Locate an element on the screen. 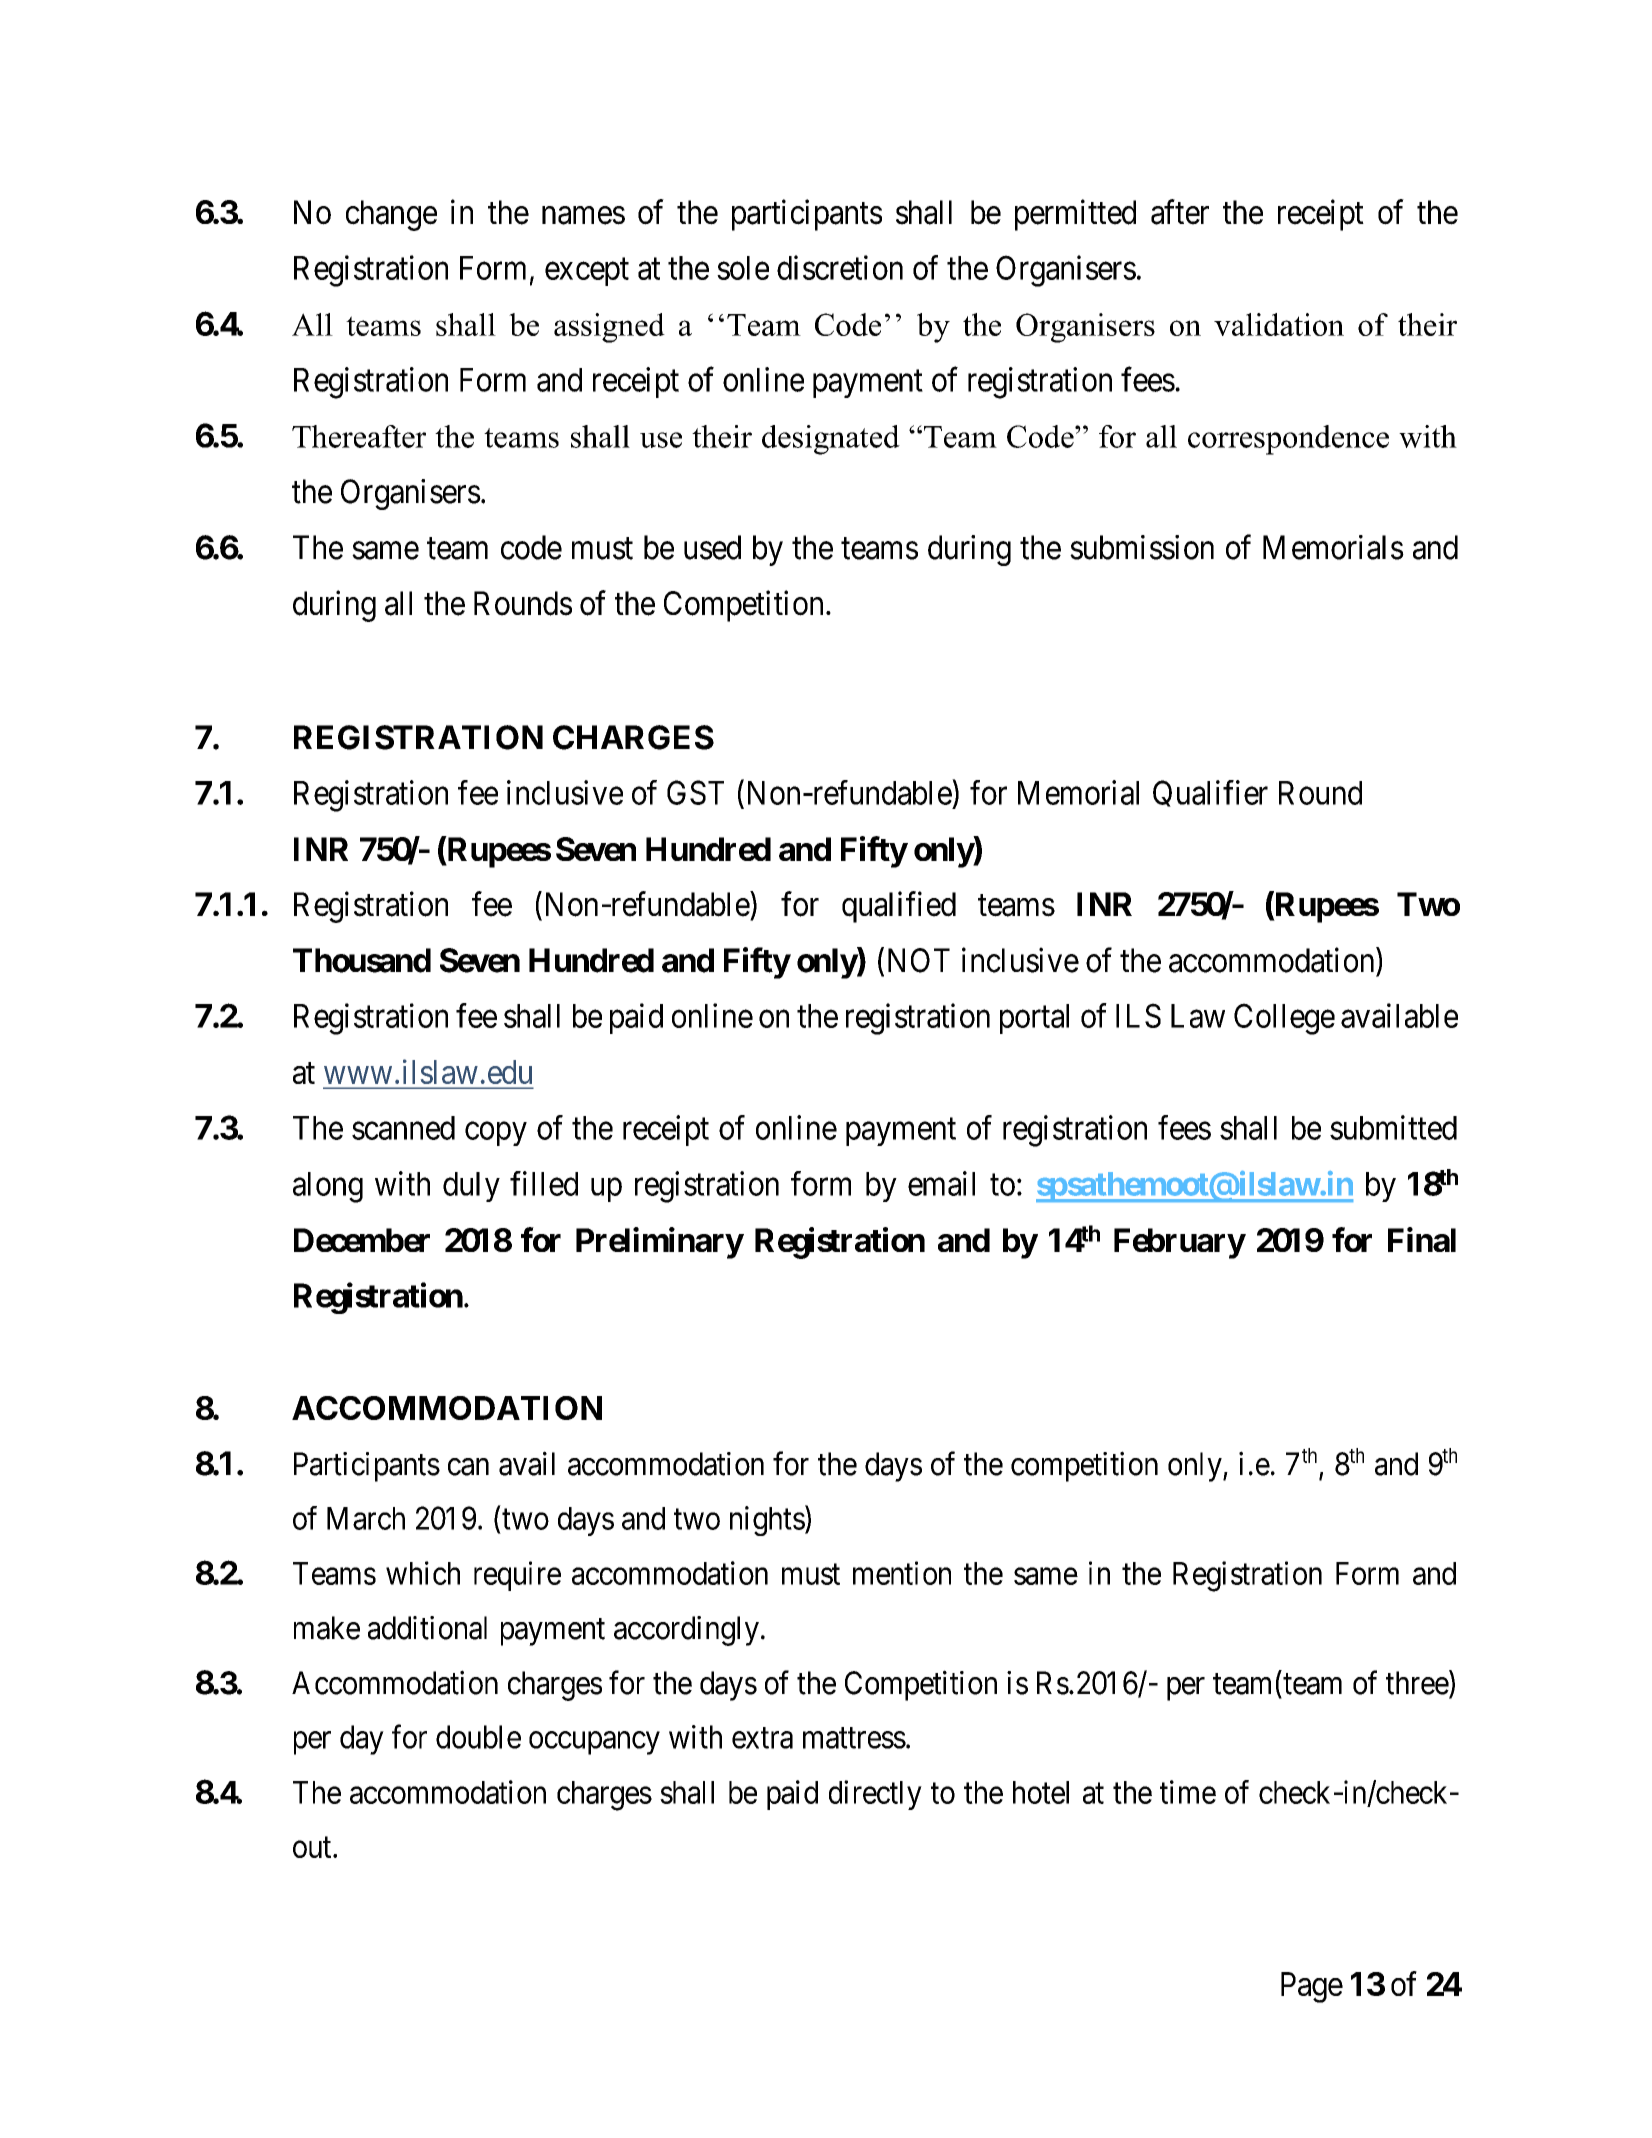 This screenshot has width=1652, height=2138. discretion is located at coordinates (840, 267).
